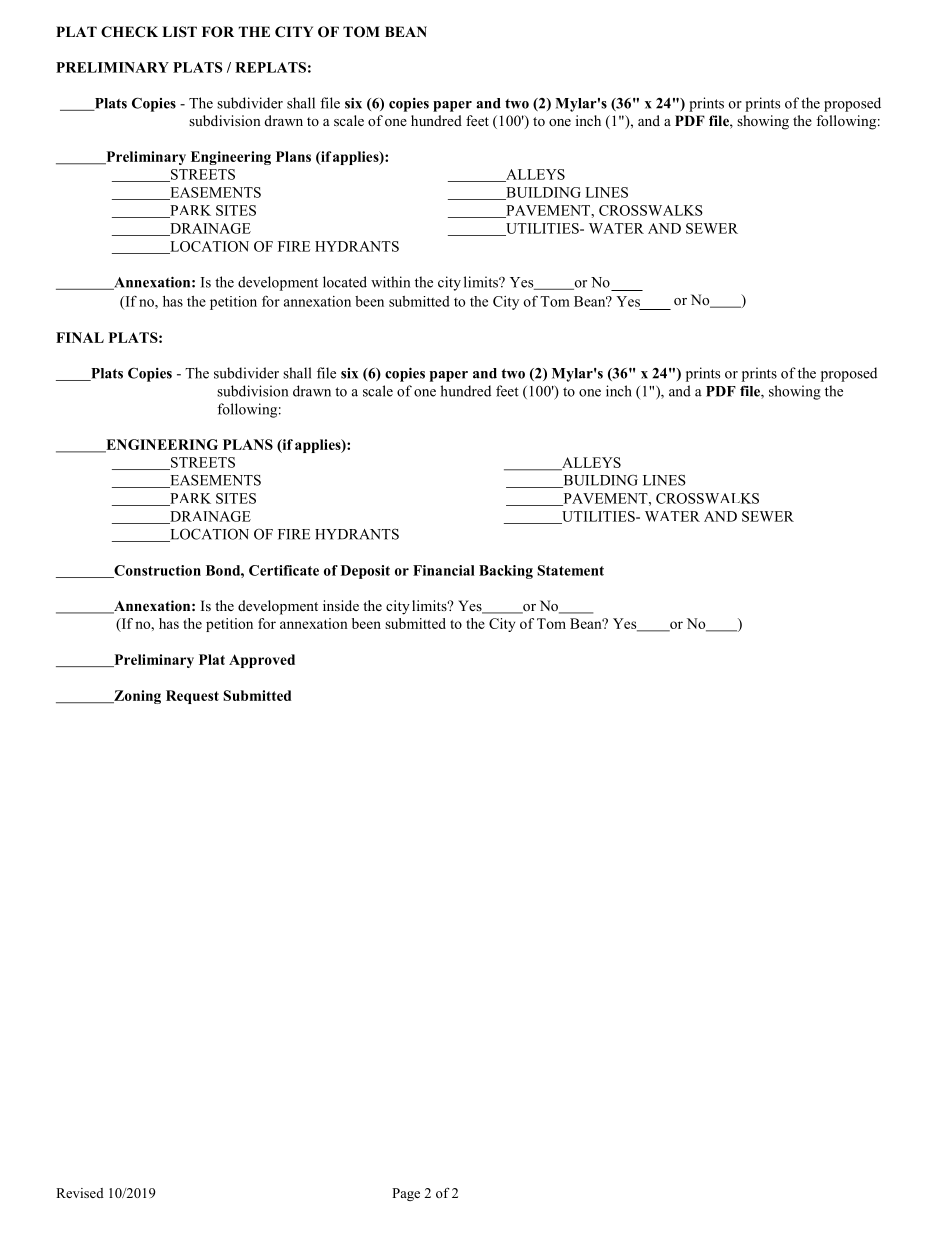 This document has width=952, height=1233. What do you see at coordinates (406, 1194) in the document?
I see `Page` at bounding box center [406, 1194].
